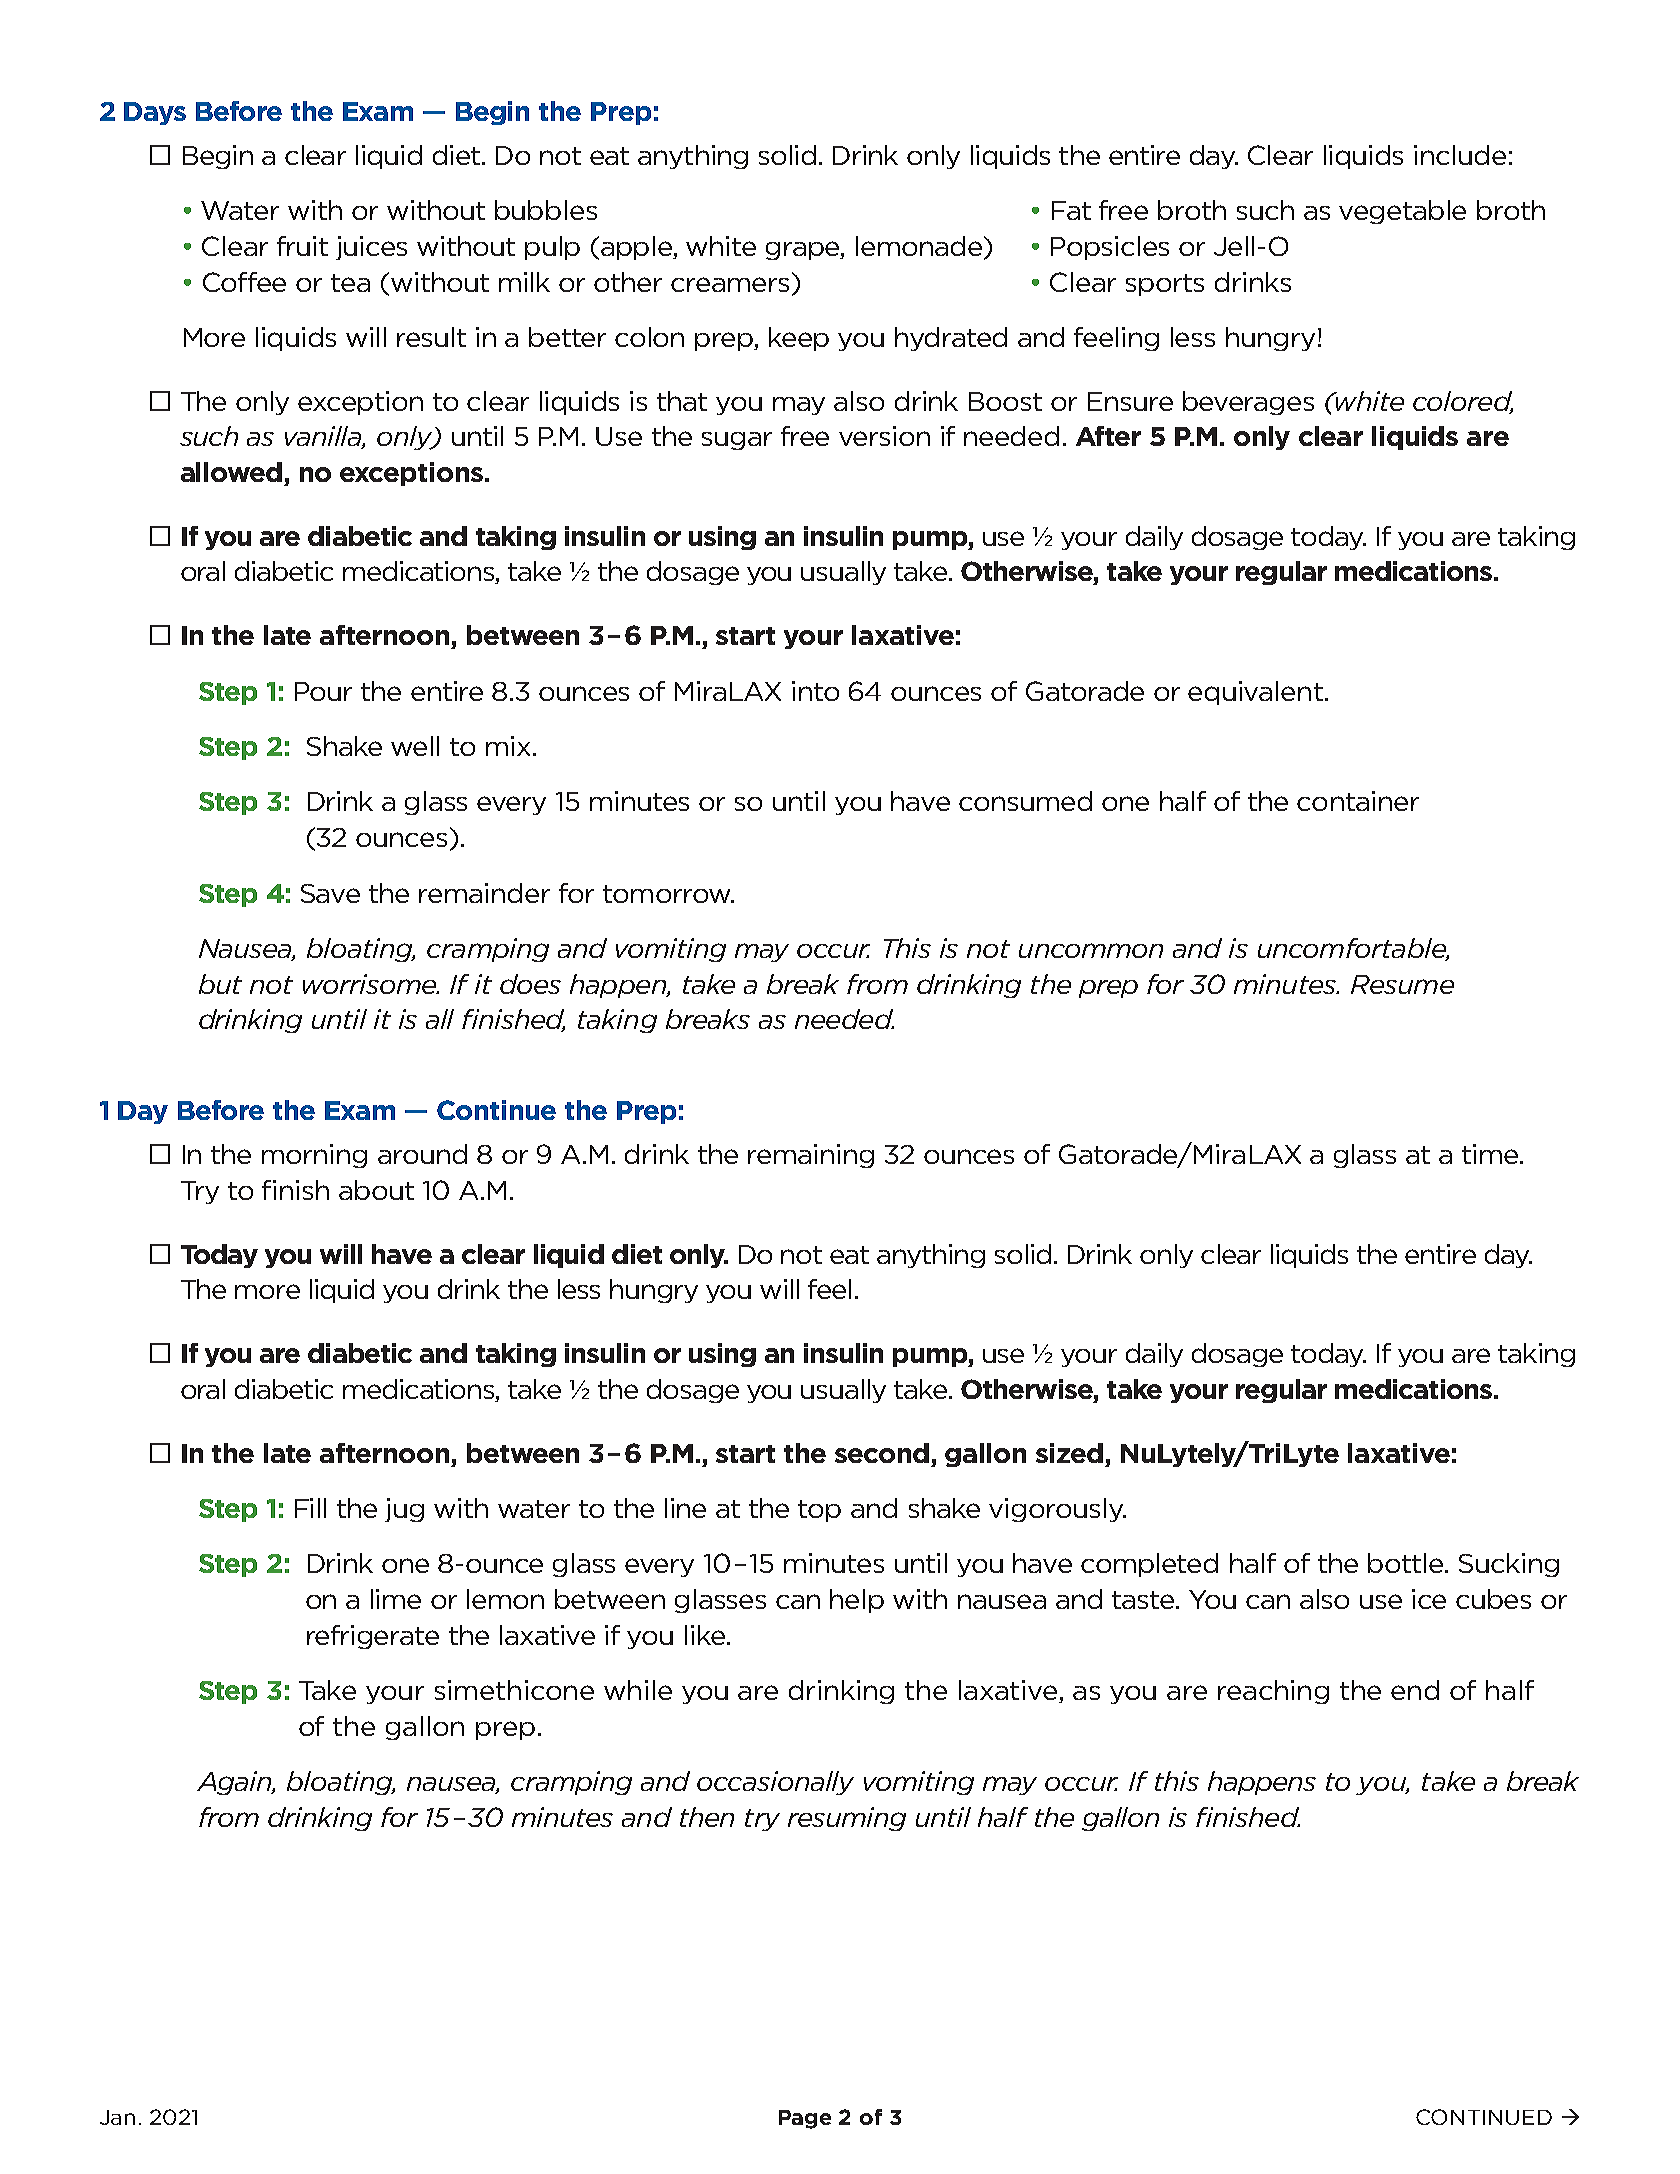 The image size is (1680, 2174). I want to click on Jan, so click(117, 2117).
